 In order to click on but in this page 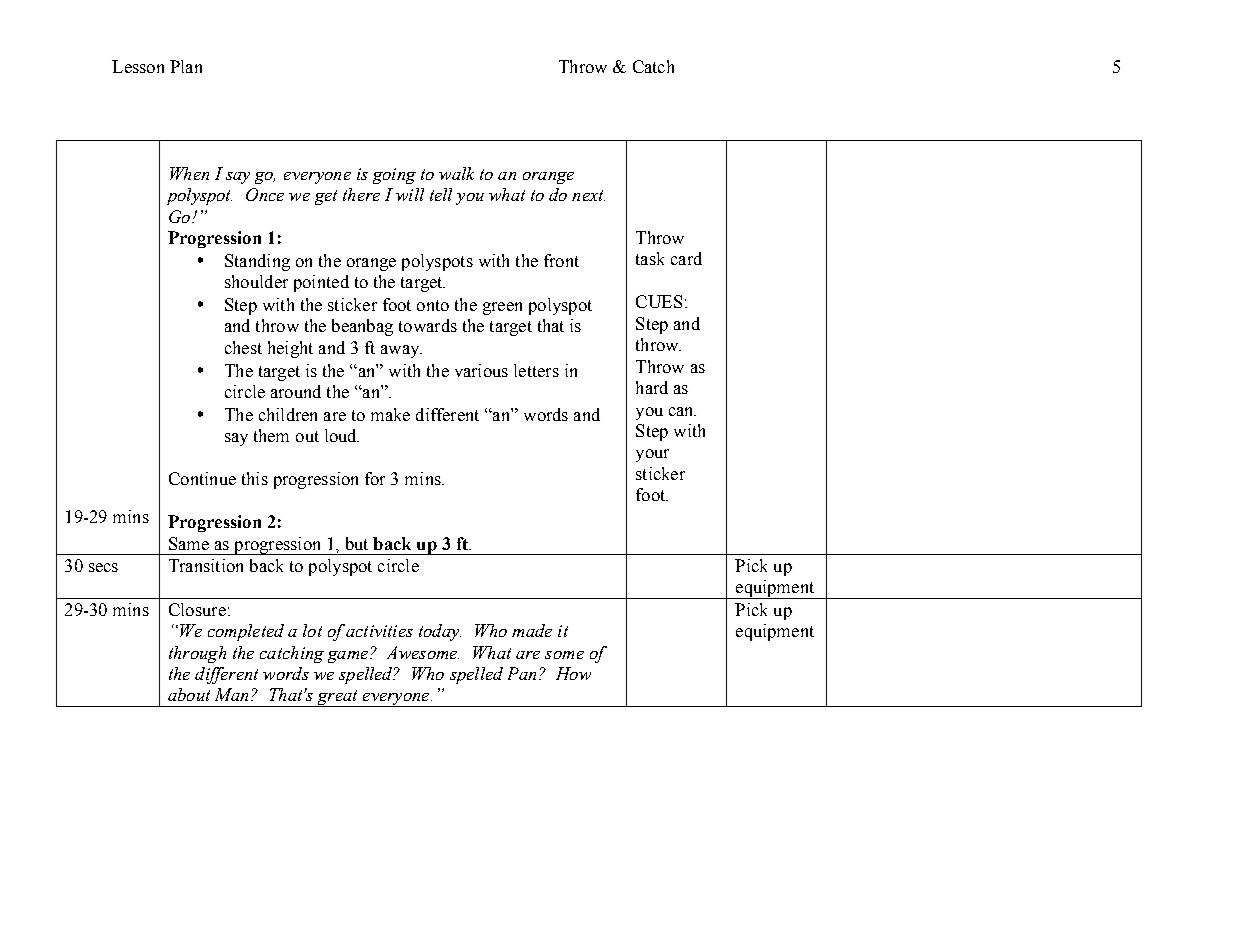, I will do `click(357, 543)`.
